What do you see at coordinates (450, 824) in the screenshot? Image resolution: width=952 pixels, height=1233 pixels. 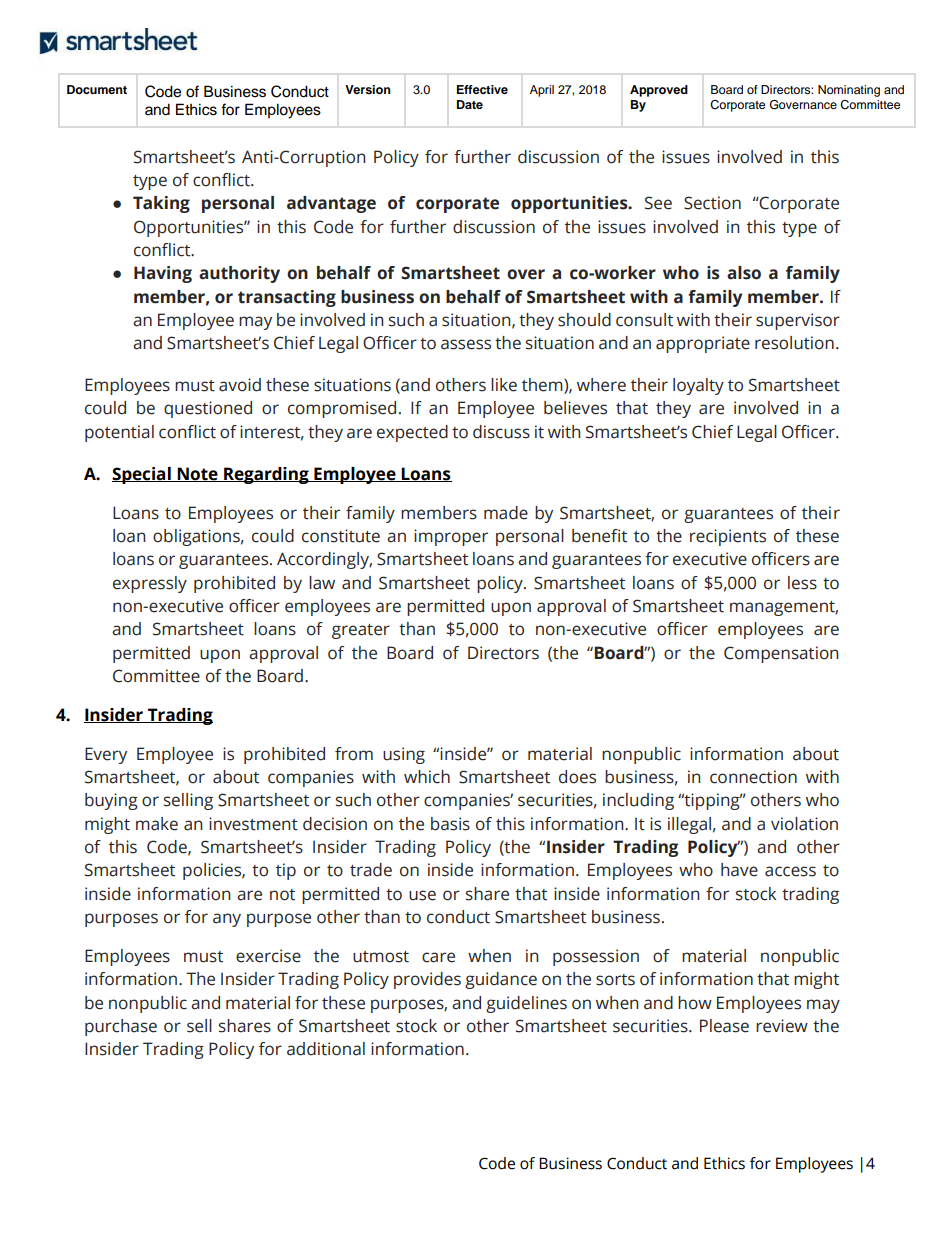 I see `basis` at bounding box center [450, 824].
